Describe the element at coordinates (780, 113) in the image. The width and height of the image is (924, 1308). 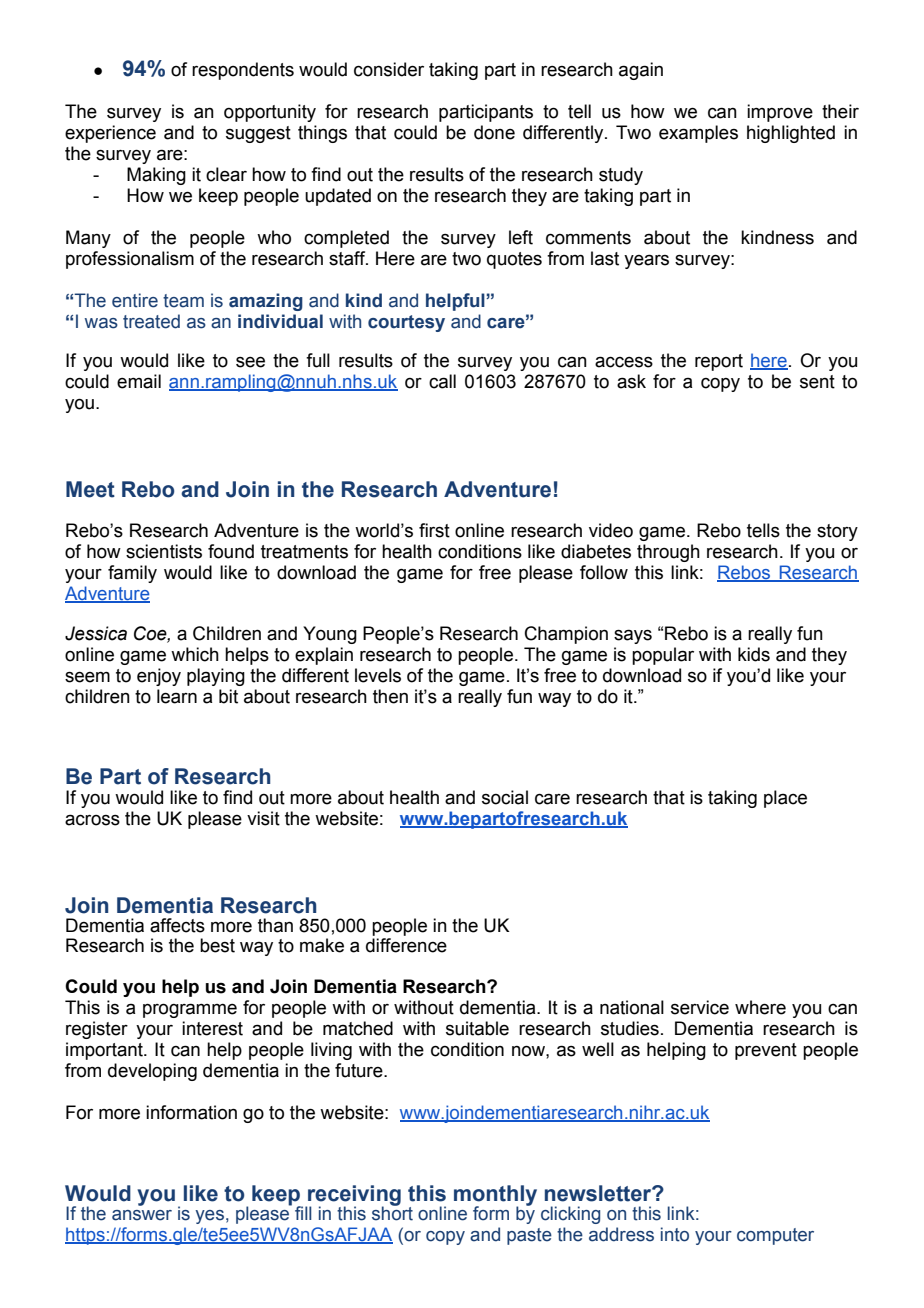
I see `improve` at that location.
